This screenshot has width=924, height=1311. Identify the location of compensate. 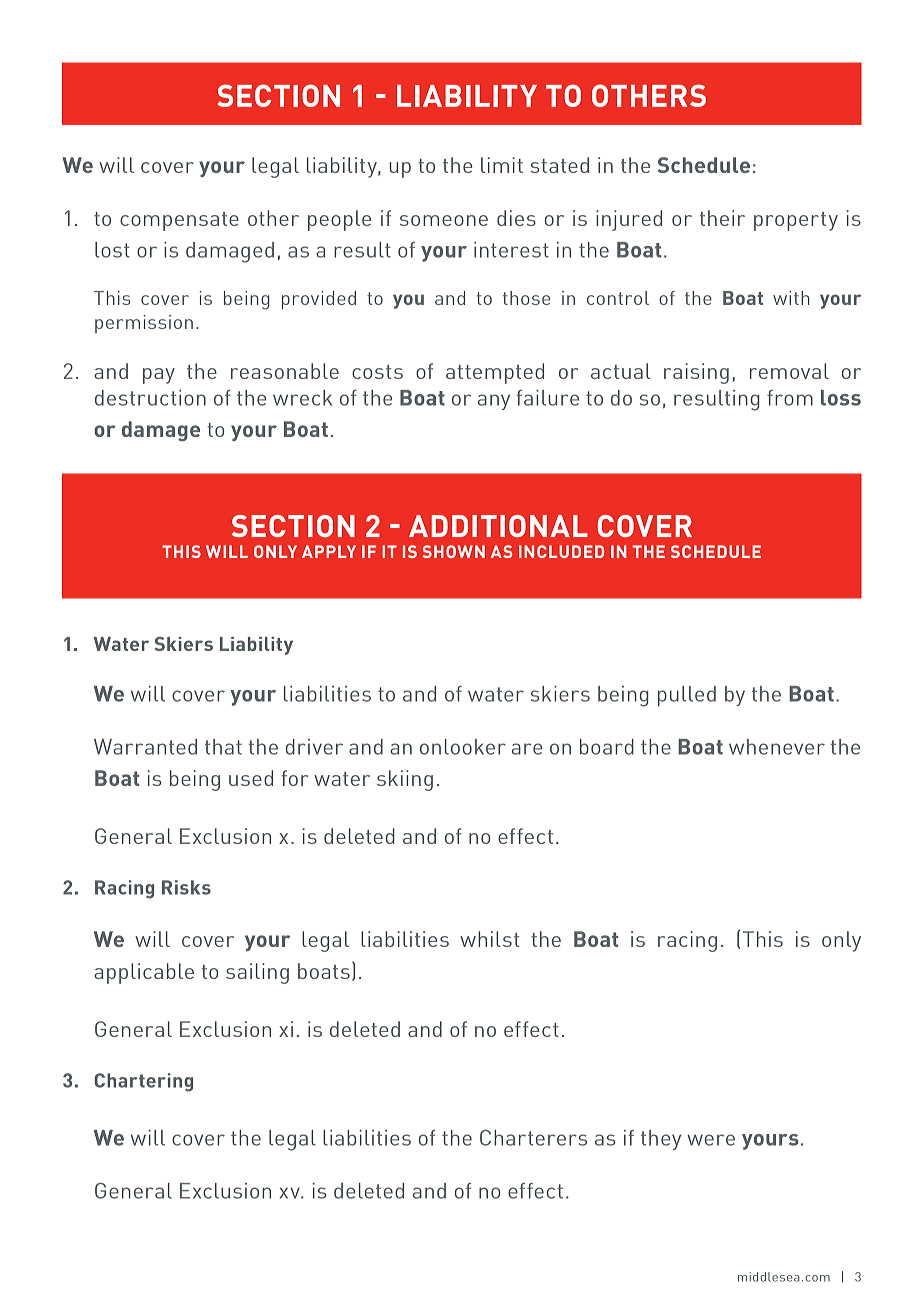
(179, 221).
